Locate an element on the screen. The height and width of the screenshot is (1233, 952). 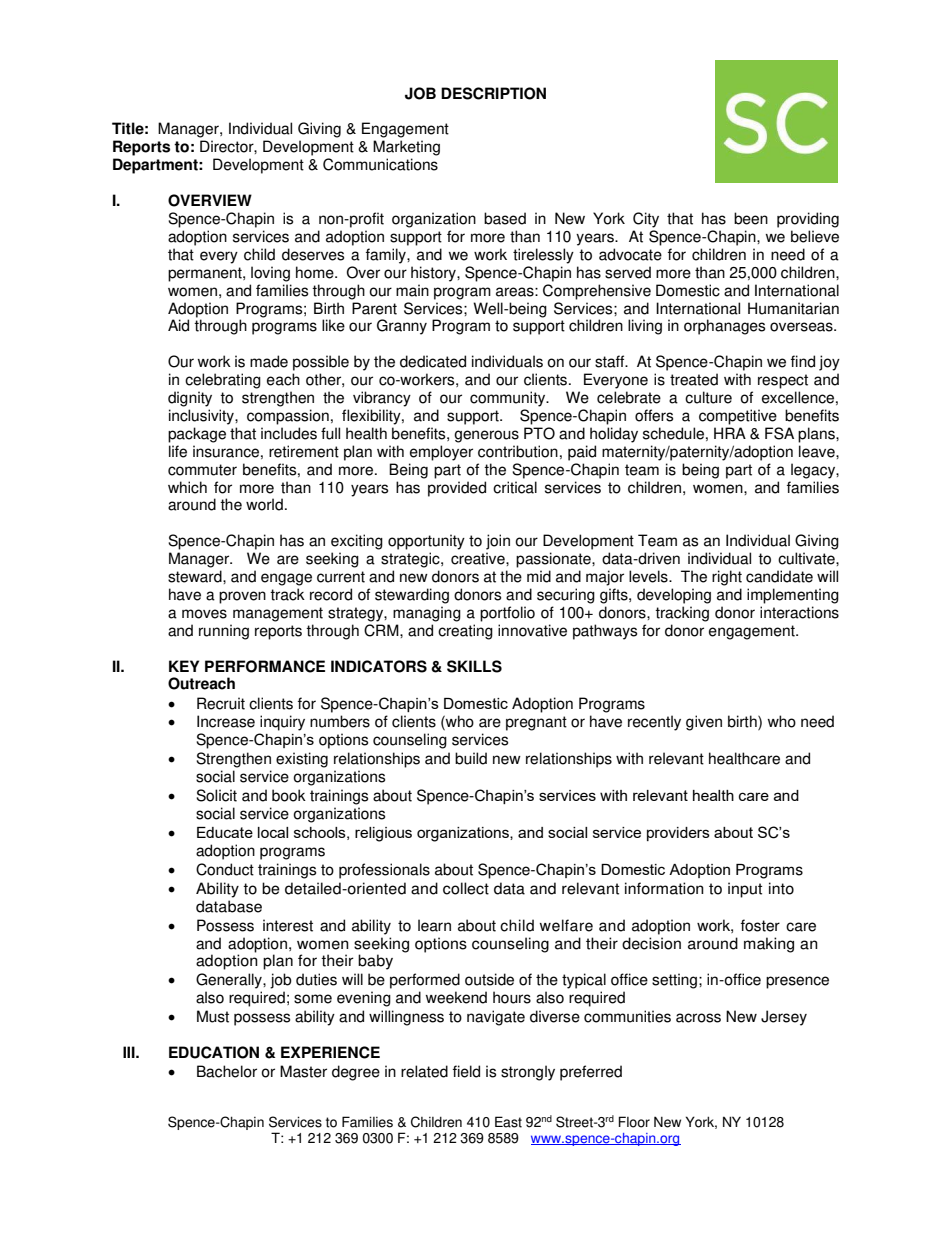
Recruit is located at coordinates (221, 703).
